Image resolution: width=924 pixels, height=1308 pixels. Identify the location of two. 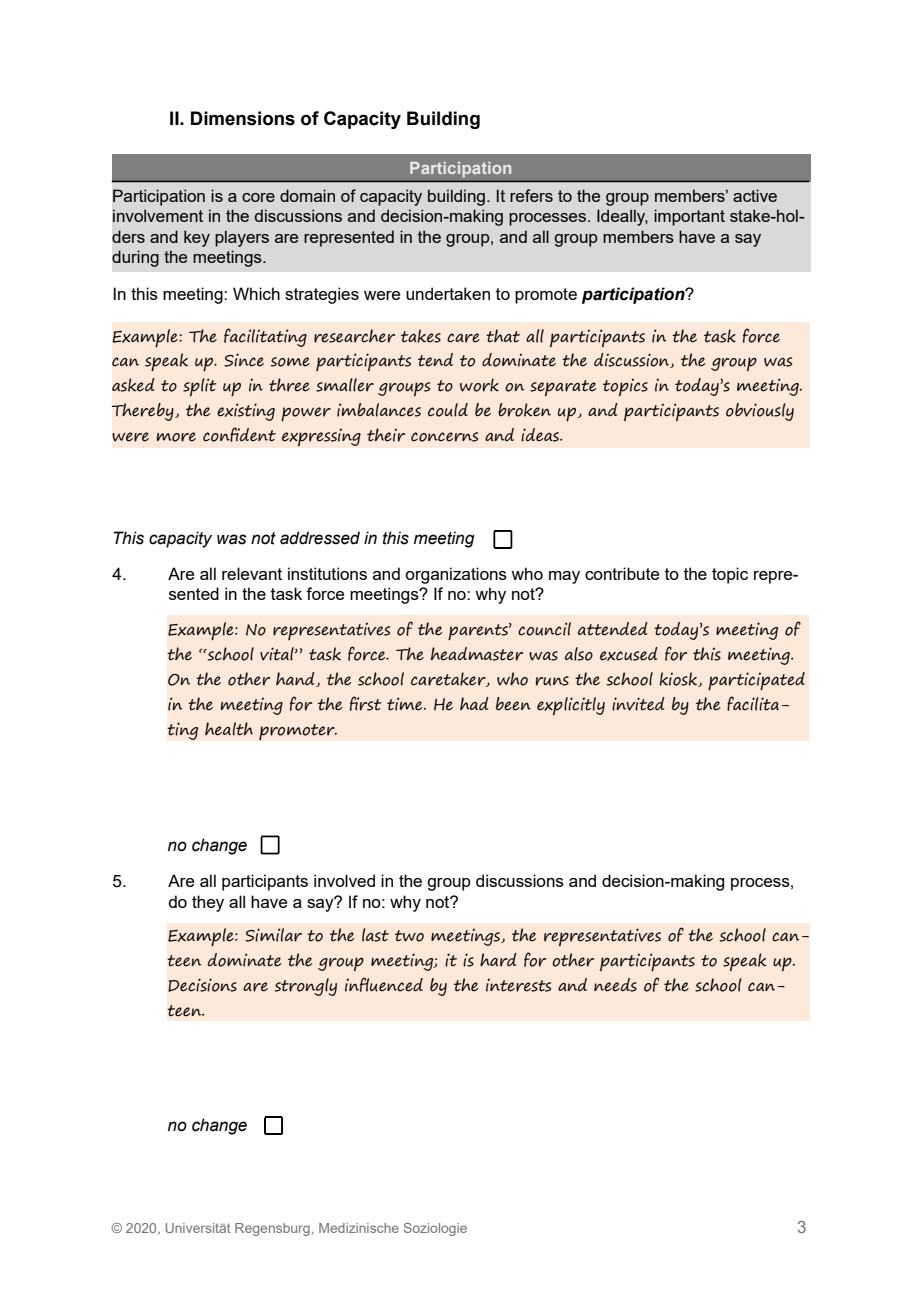
(409, 936).
